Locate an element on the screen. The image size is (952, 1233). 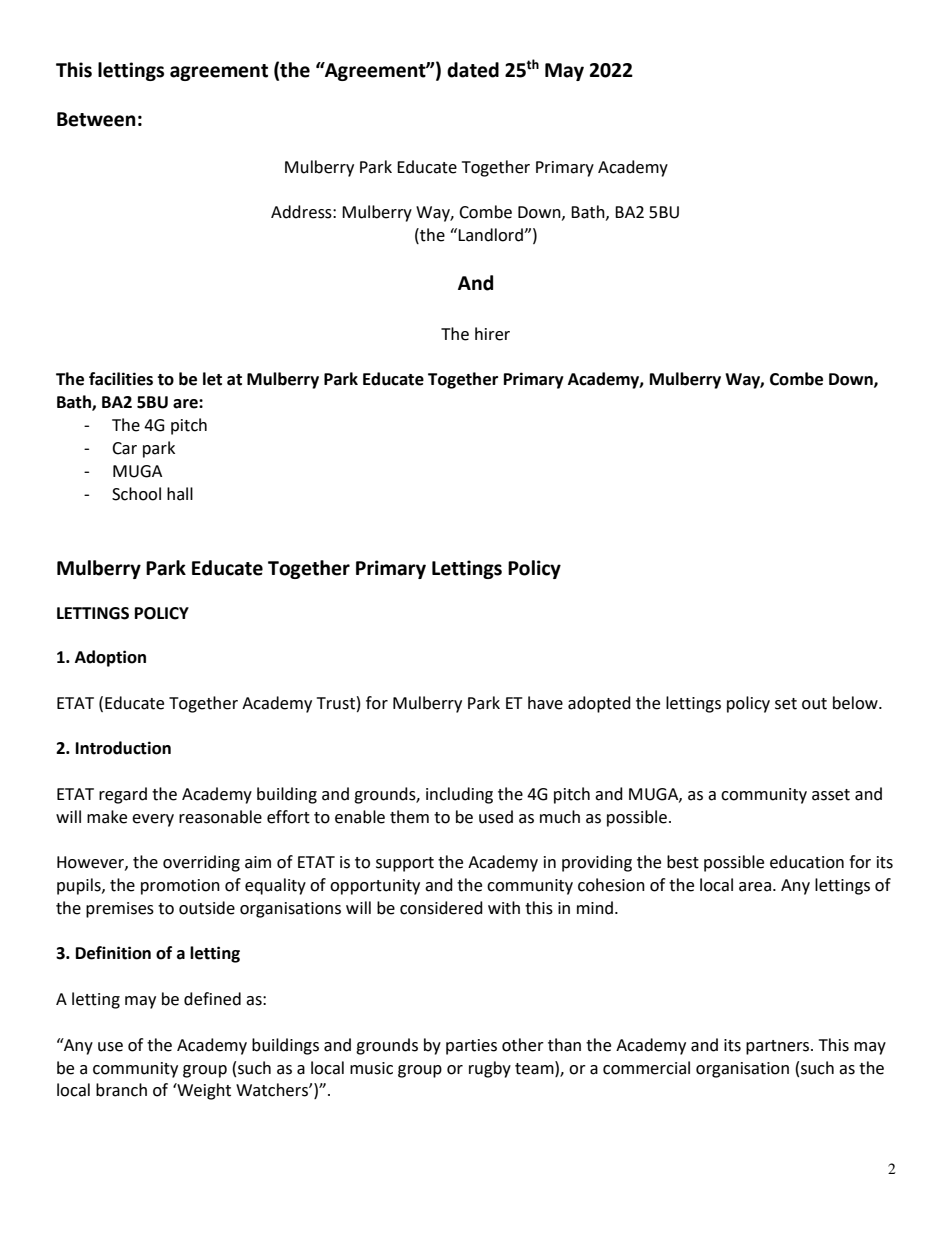
hall is located at coordinates (180, 494).
